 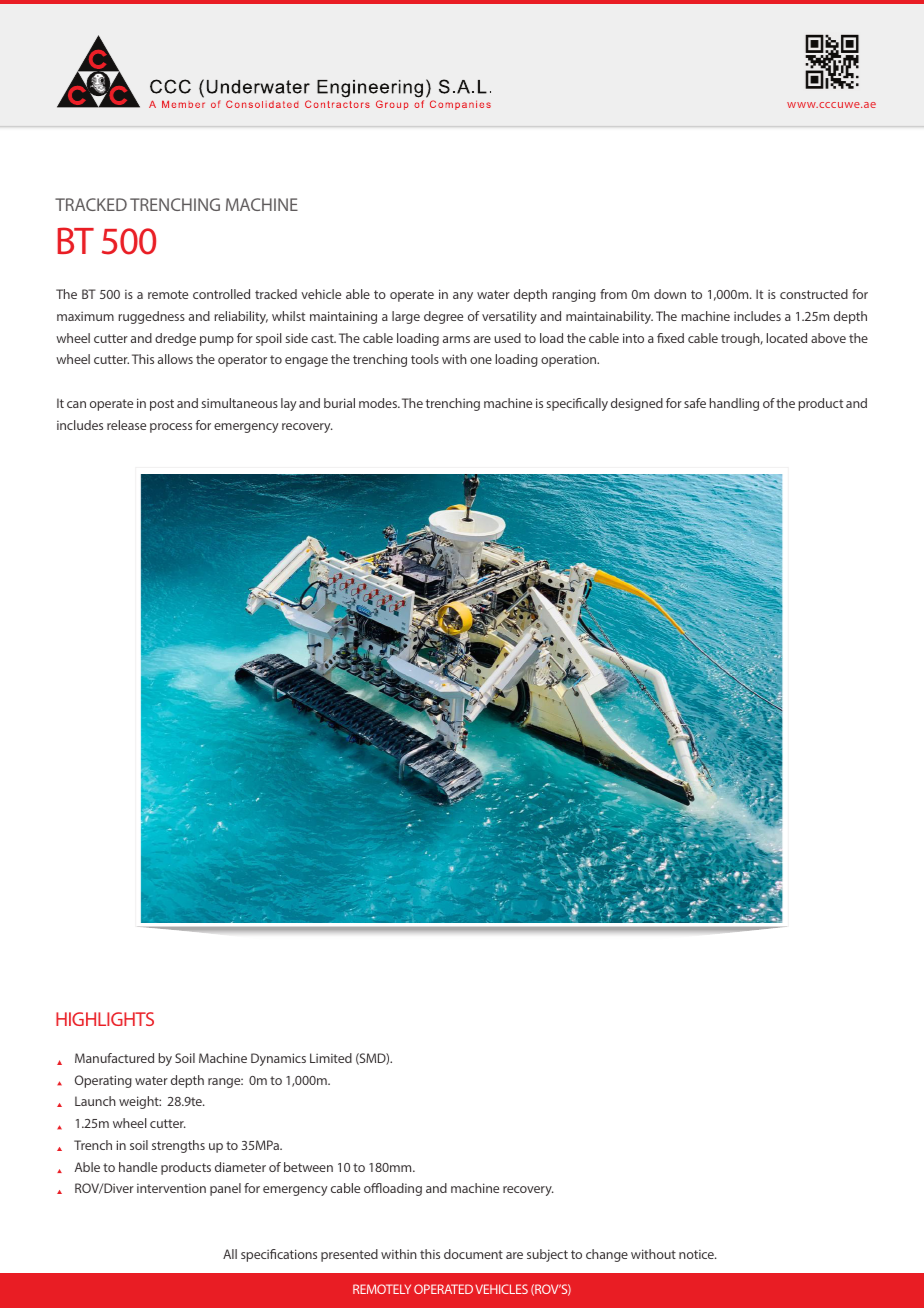 What do you see at coordinates (473, 1254) in the page?
I see `document` at bounding box center [473, 1254].
